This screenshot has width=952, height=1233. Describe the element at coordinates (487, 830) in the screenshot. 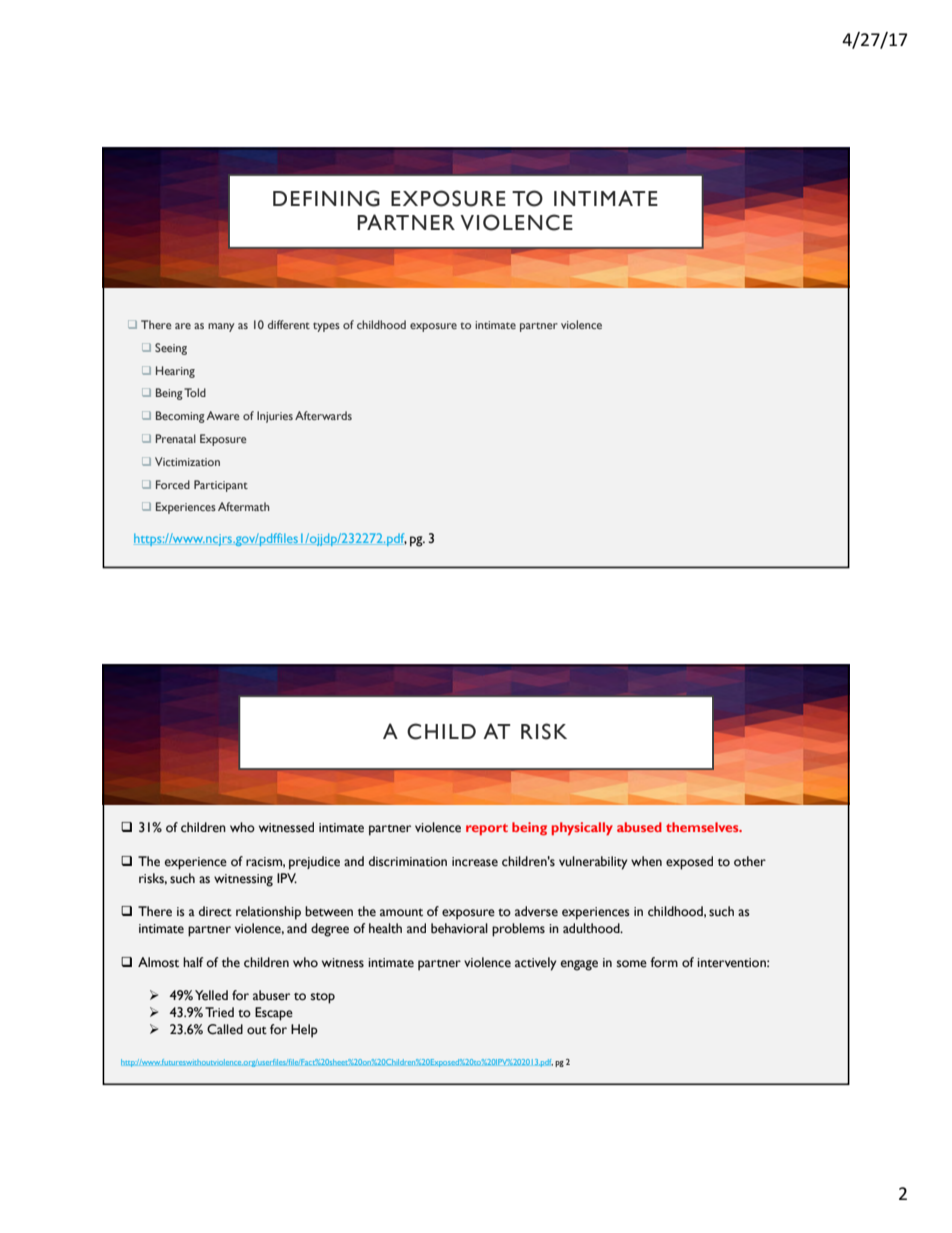

I see `report` at that location.
